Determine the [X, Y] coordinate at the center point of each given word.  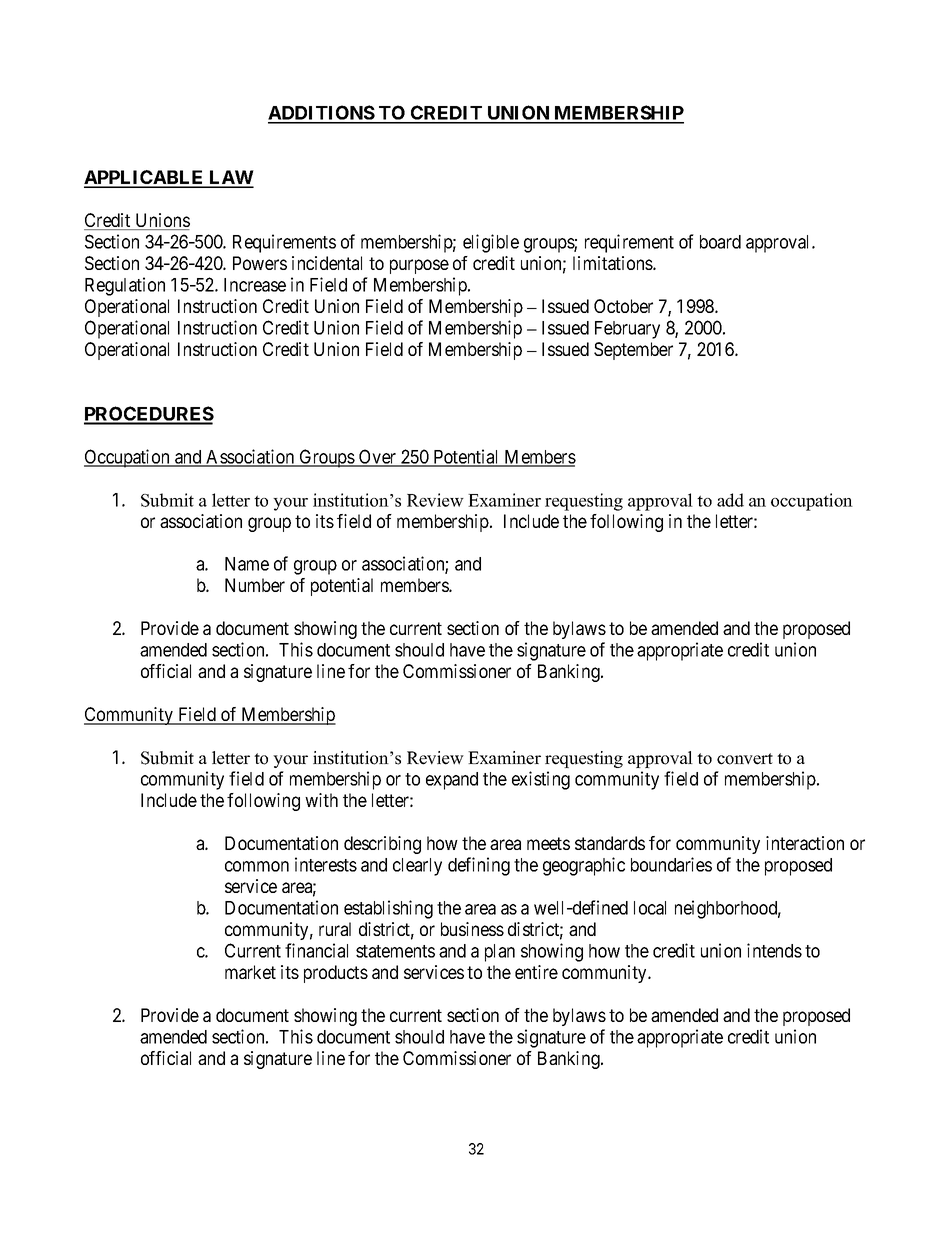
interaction [805, 843]
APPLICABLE [145, 178]
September [633, 351]
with [321, 800]
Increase [255, 285]
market [250, 972]
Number [255, 585]
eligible [491, 243]
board [720, 242]
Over [377, 457]
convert [745, 759]
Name [247, 564]
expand [452, 781]
